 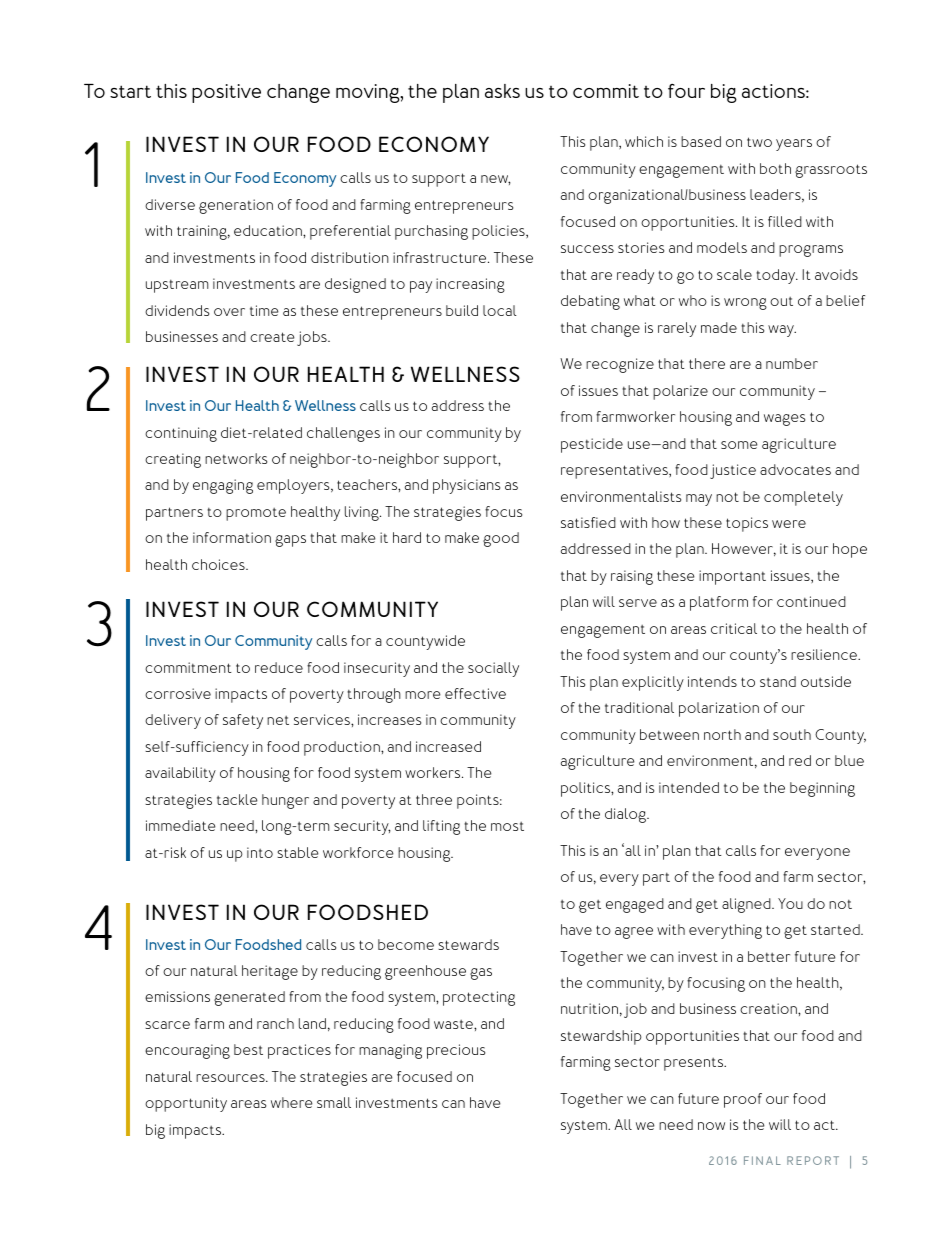 I want to click on years, so click(x=794, y=145).
